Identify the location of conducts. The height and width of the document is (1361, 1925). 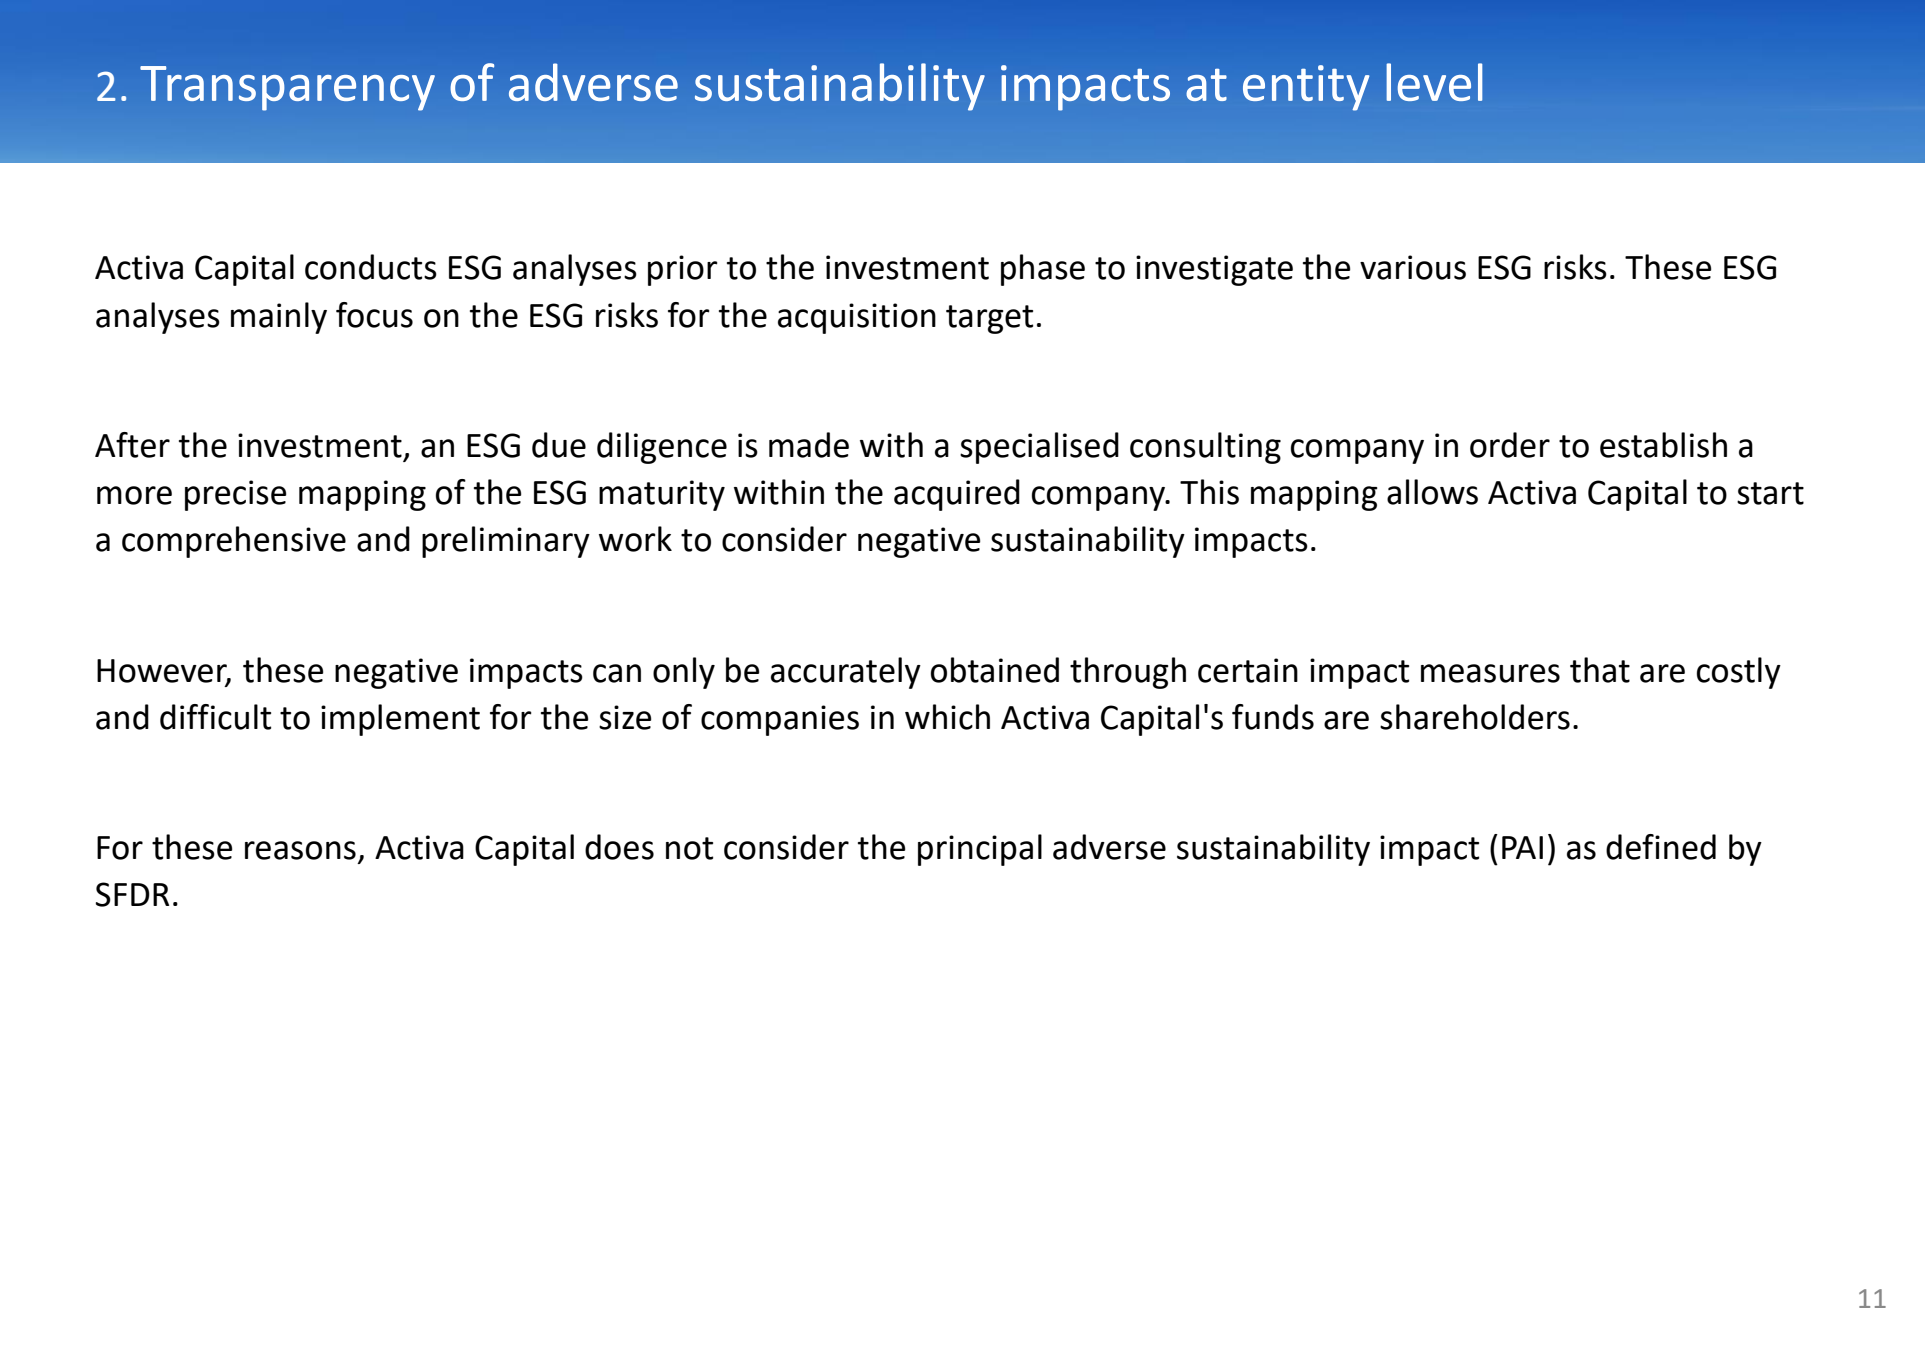
(371, 267).
